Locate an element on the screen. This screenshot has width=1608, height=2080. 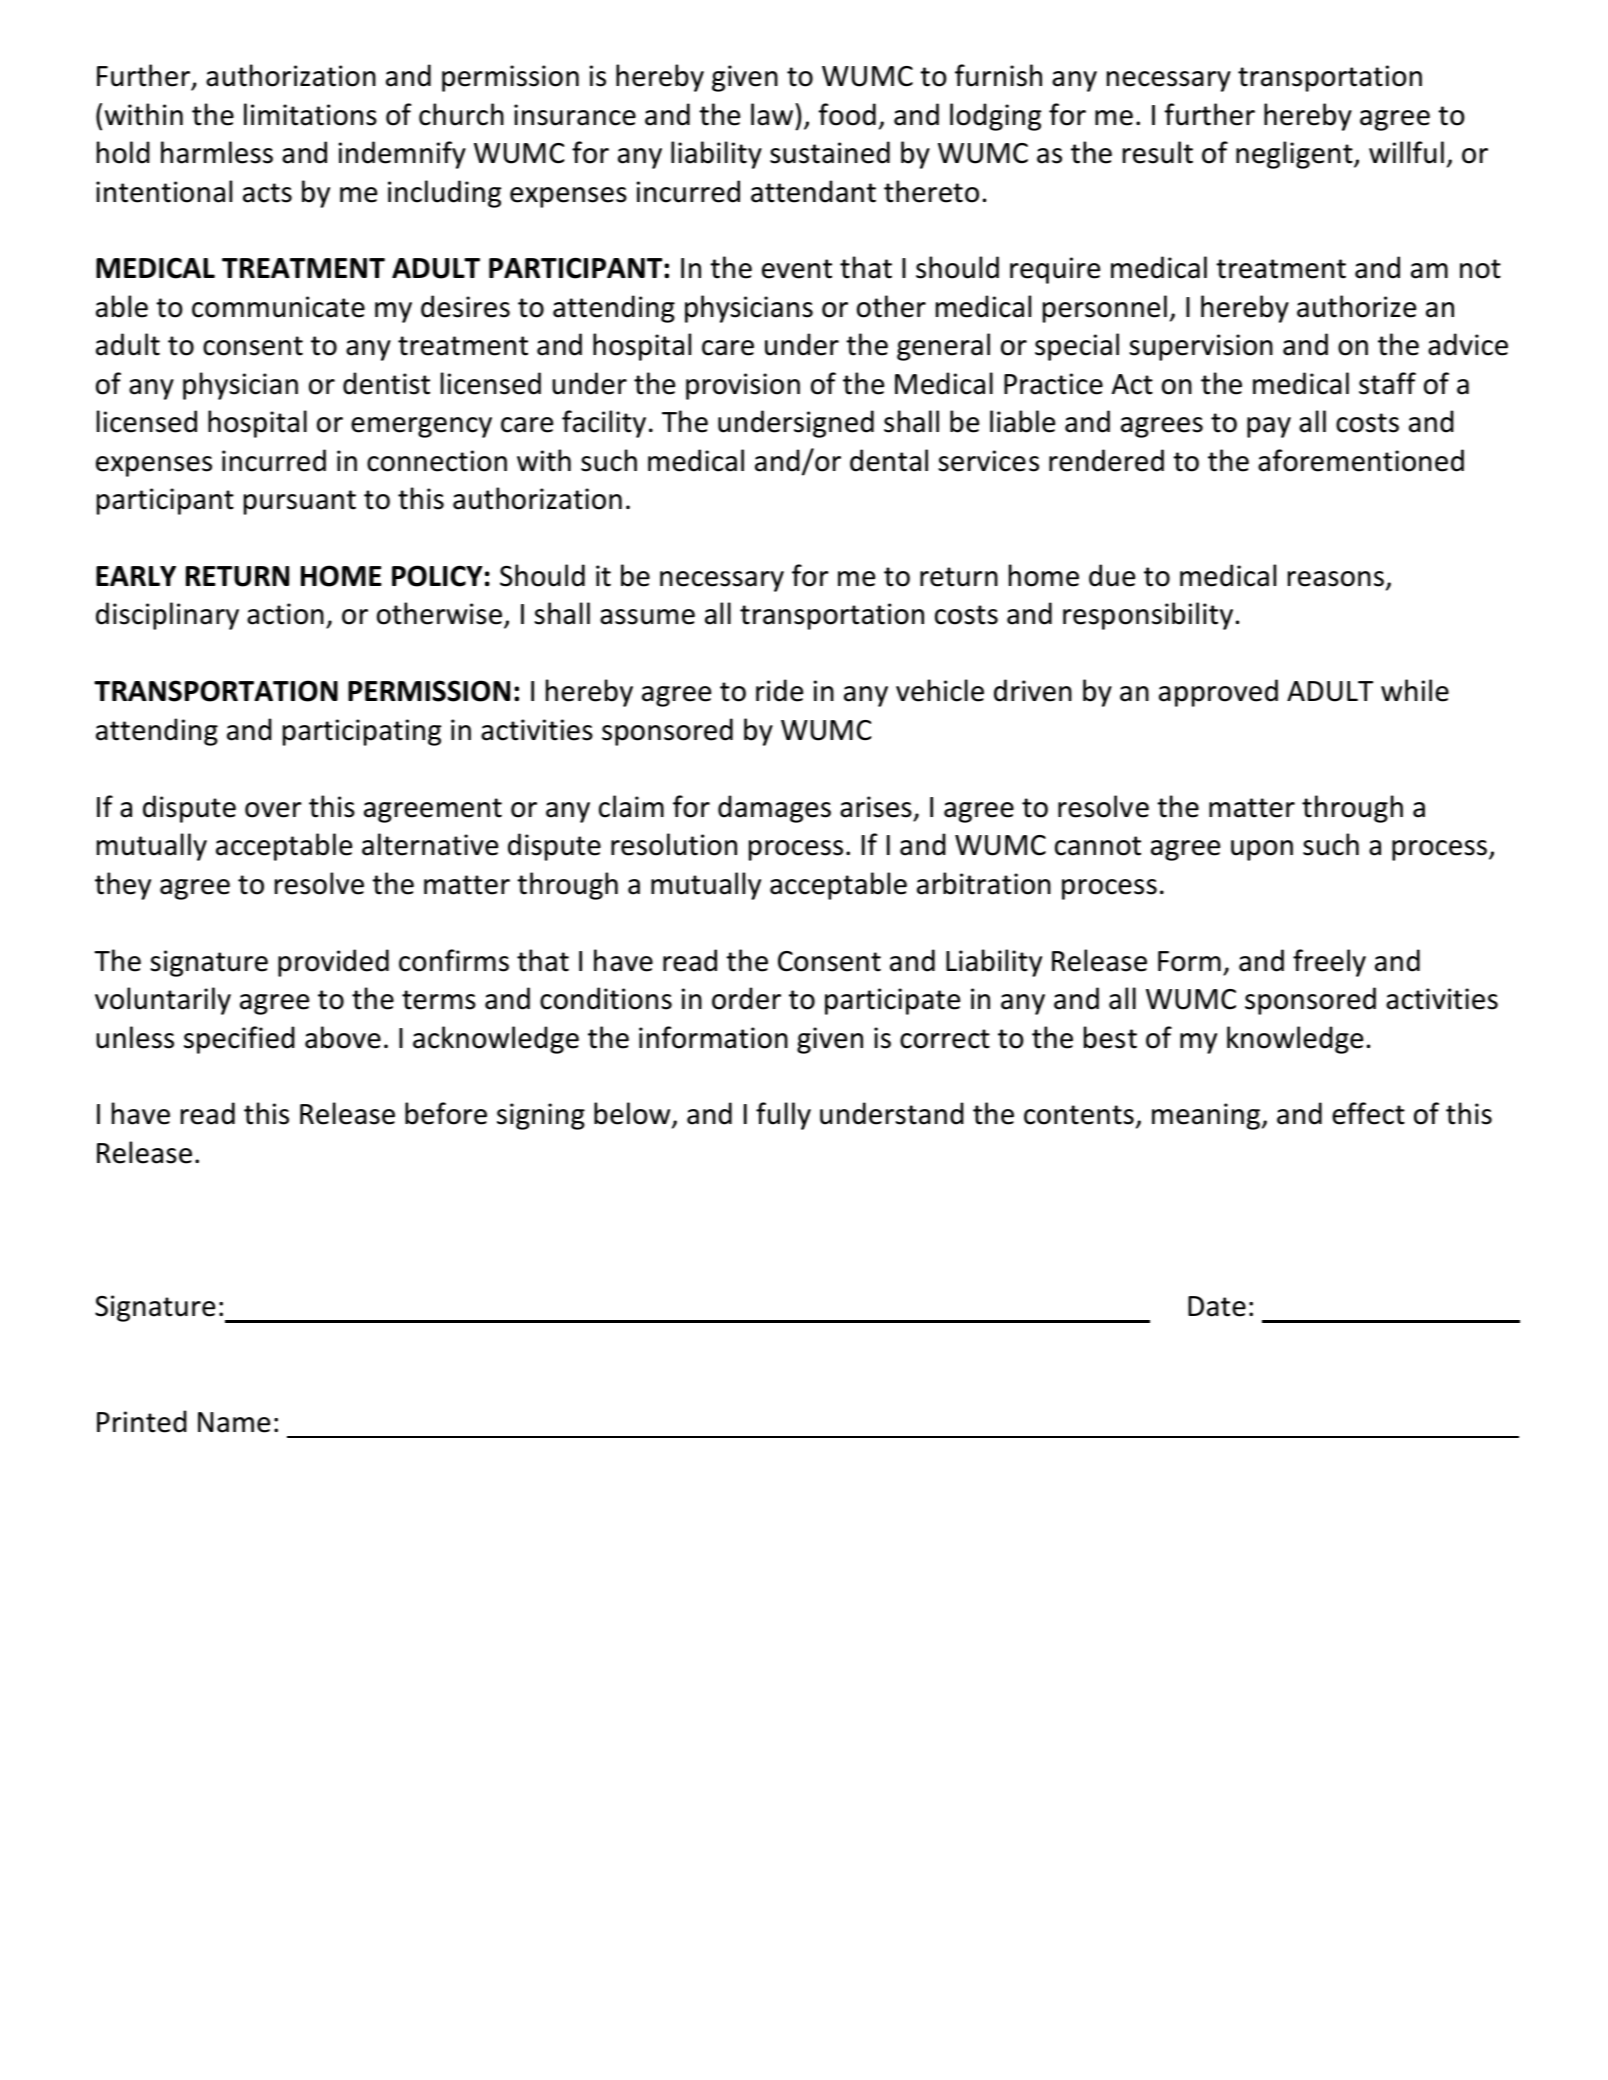
approved is located at coordinates (1218, 693).
